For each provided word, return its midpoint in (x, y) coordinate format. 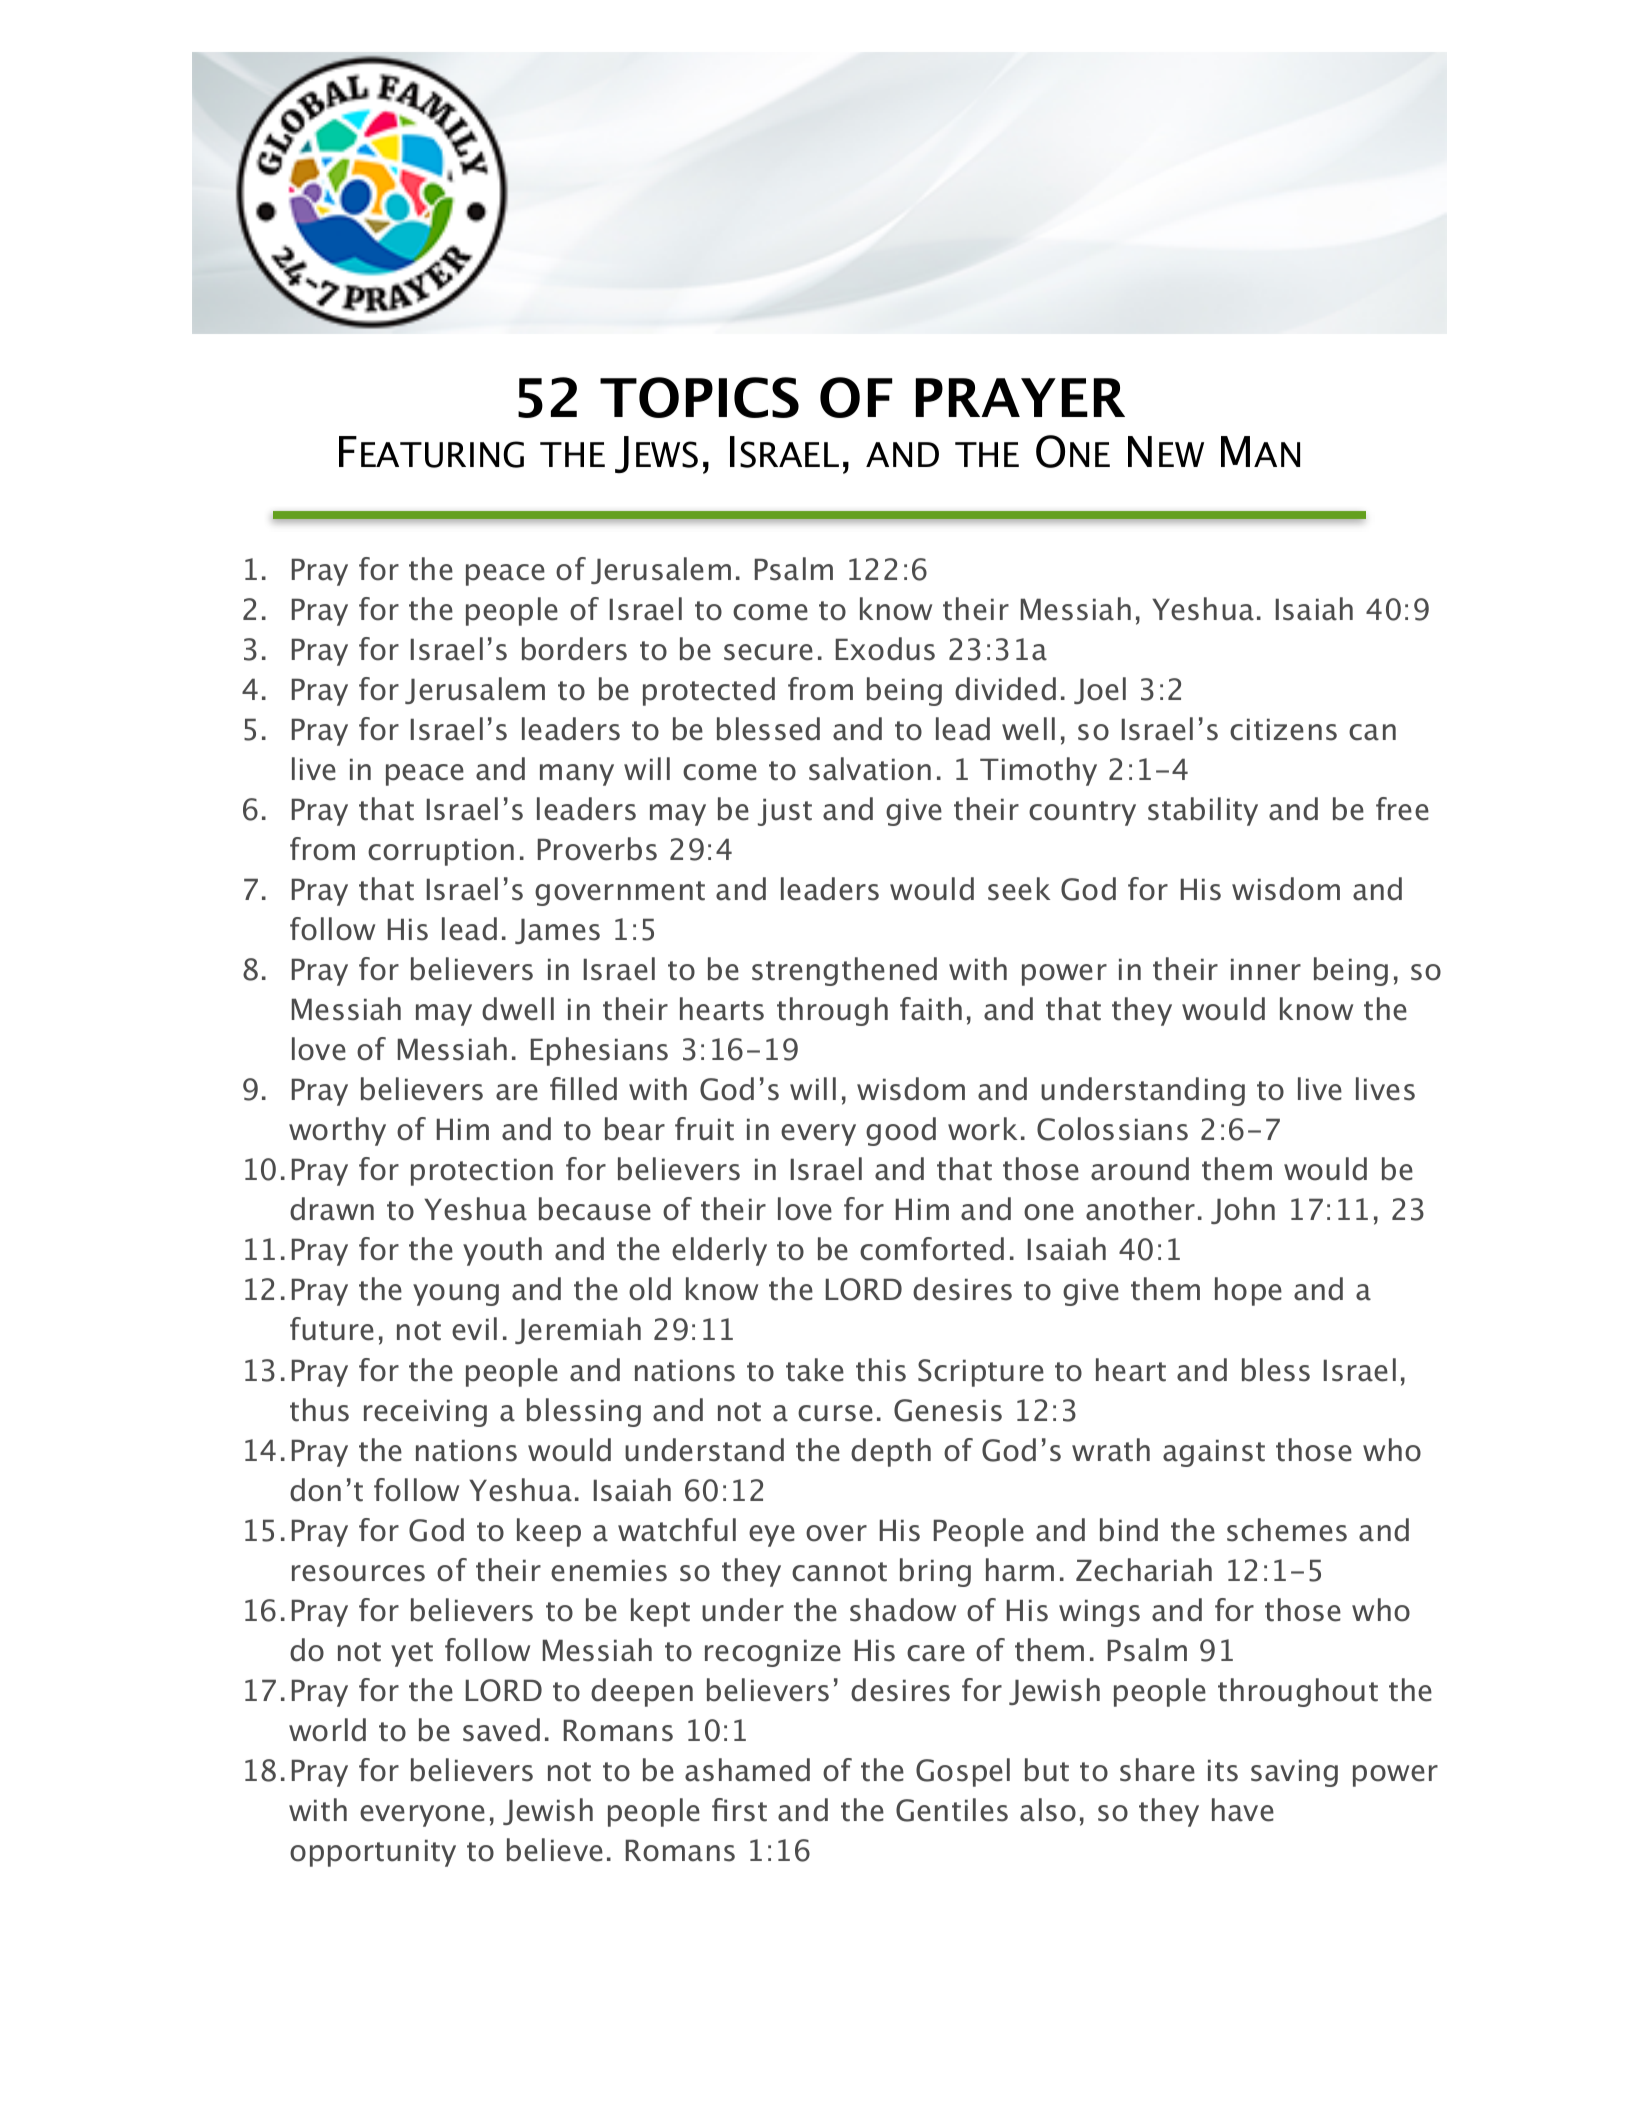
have (1243, 1810)
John (1243, 1210)
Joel (1100, 690)
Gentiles (952, 1810)
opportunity (373, 1853)
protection (482, 1172)
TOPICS (699, 397)
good (901, 1131)
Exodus (885, 649)
